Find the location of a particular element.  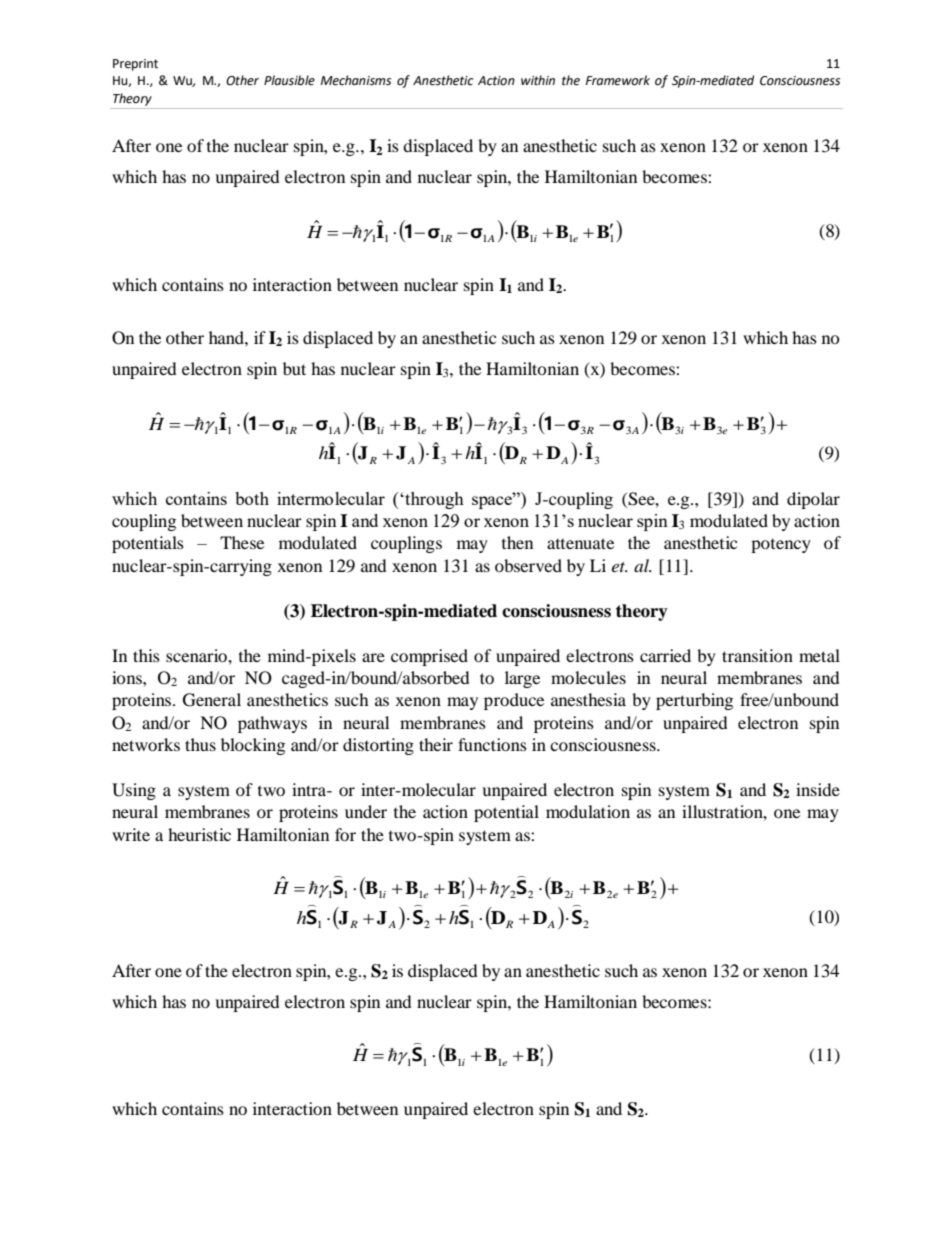

These is located at coordinates (242, 542).
